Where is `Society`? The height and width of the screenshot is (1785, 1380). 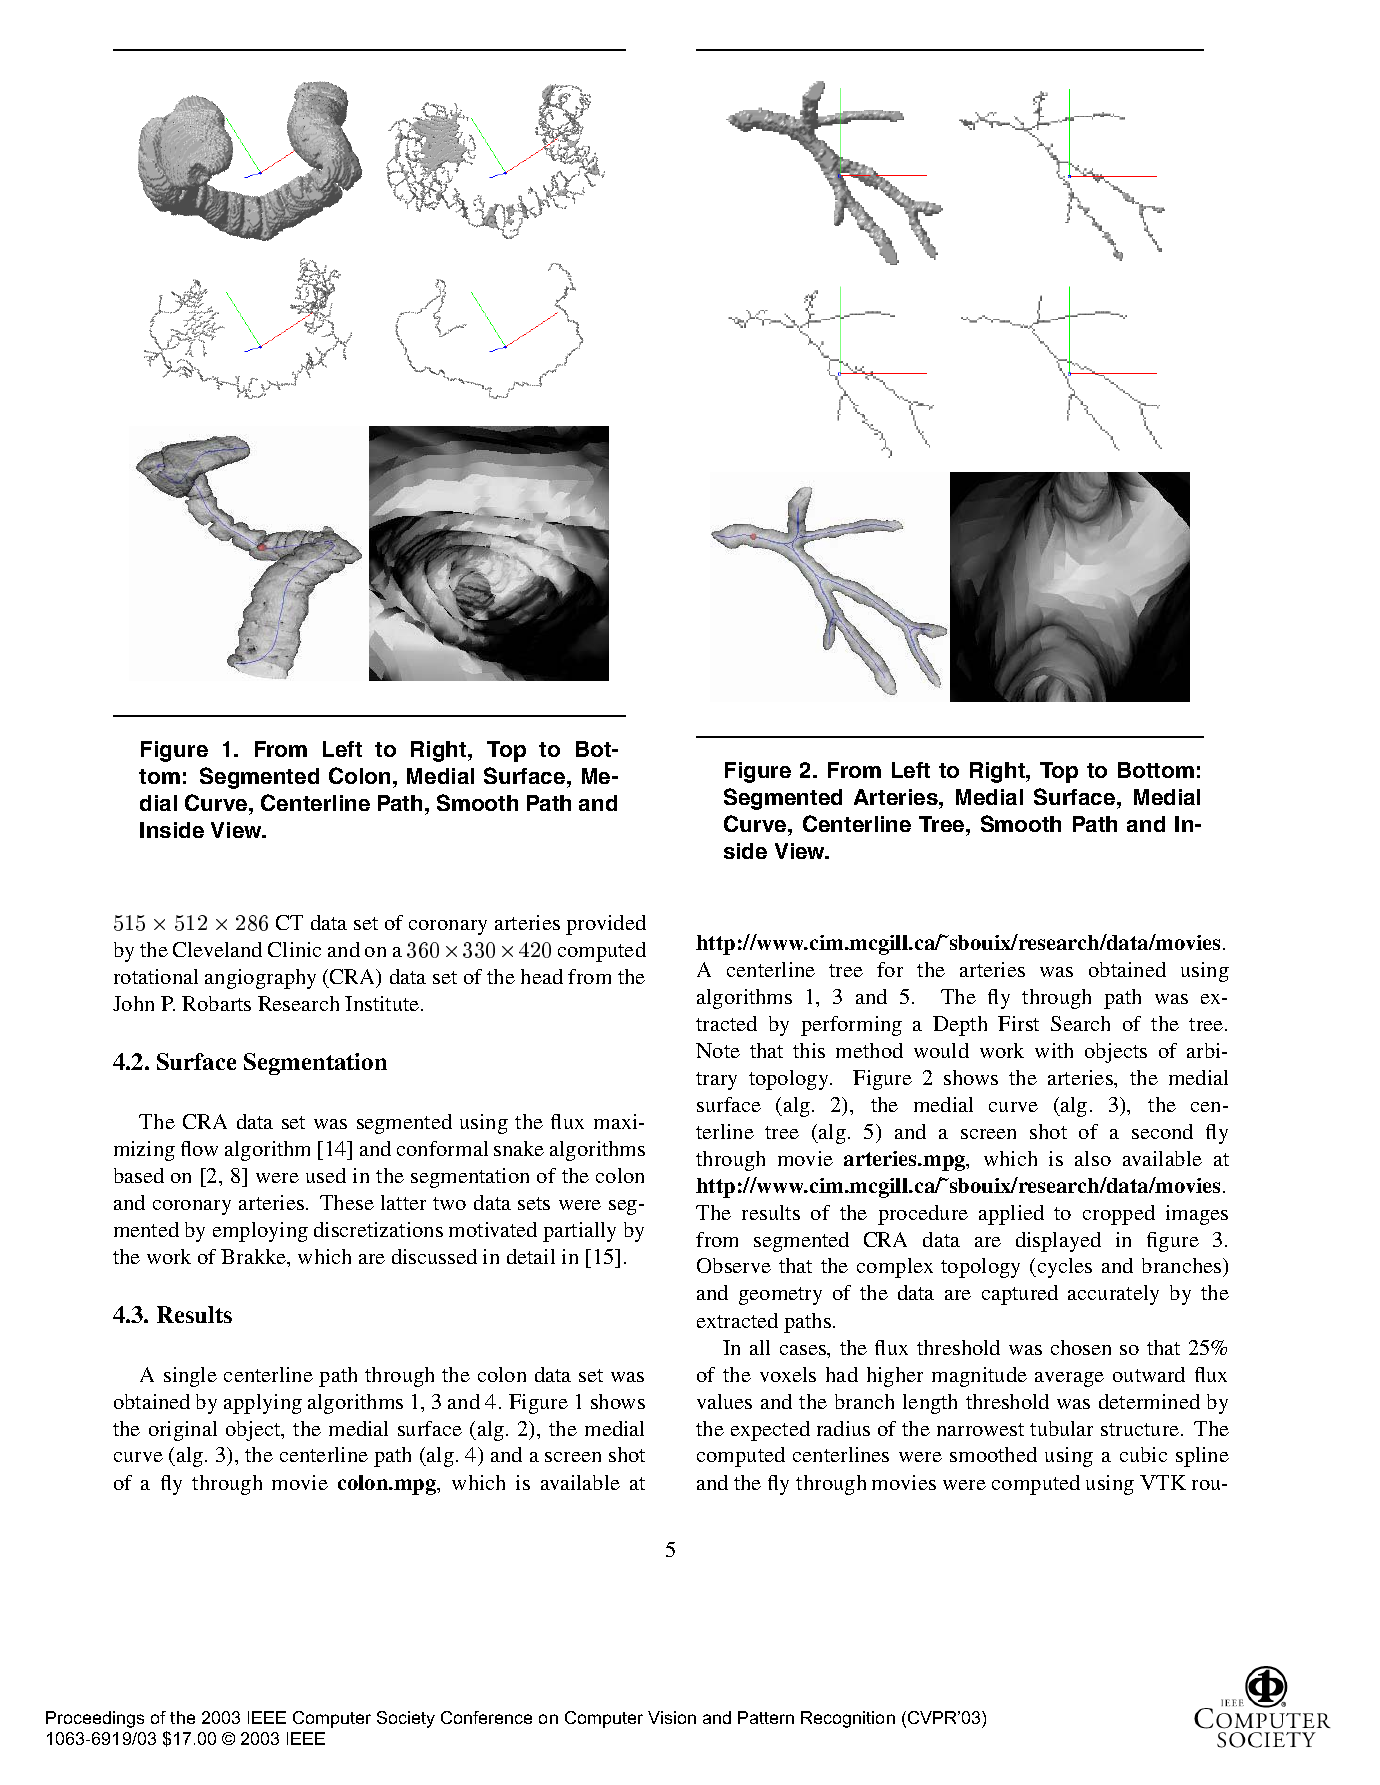 Society is located at coordinates (406, 1719).
